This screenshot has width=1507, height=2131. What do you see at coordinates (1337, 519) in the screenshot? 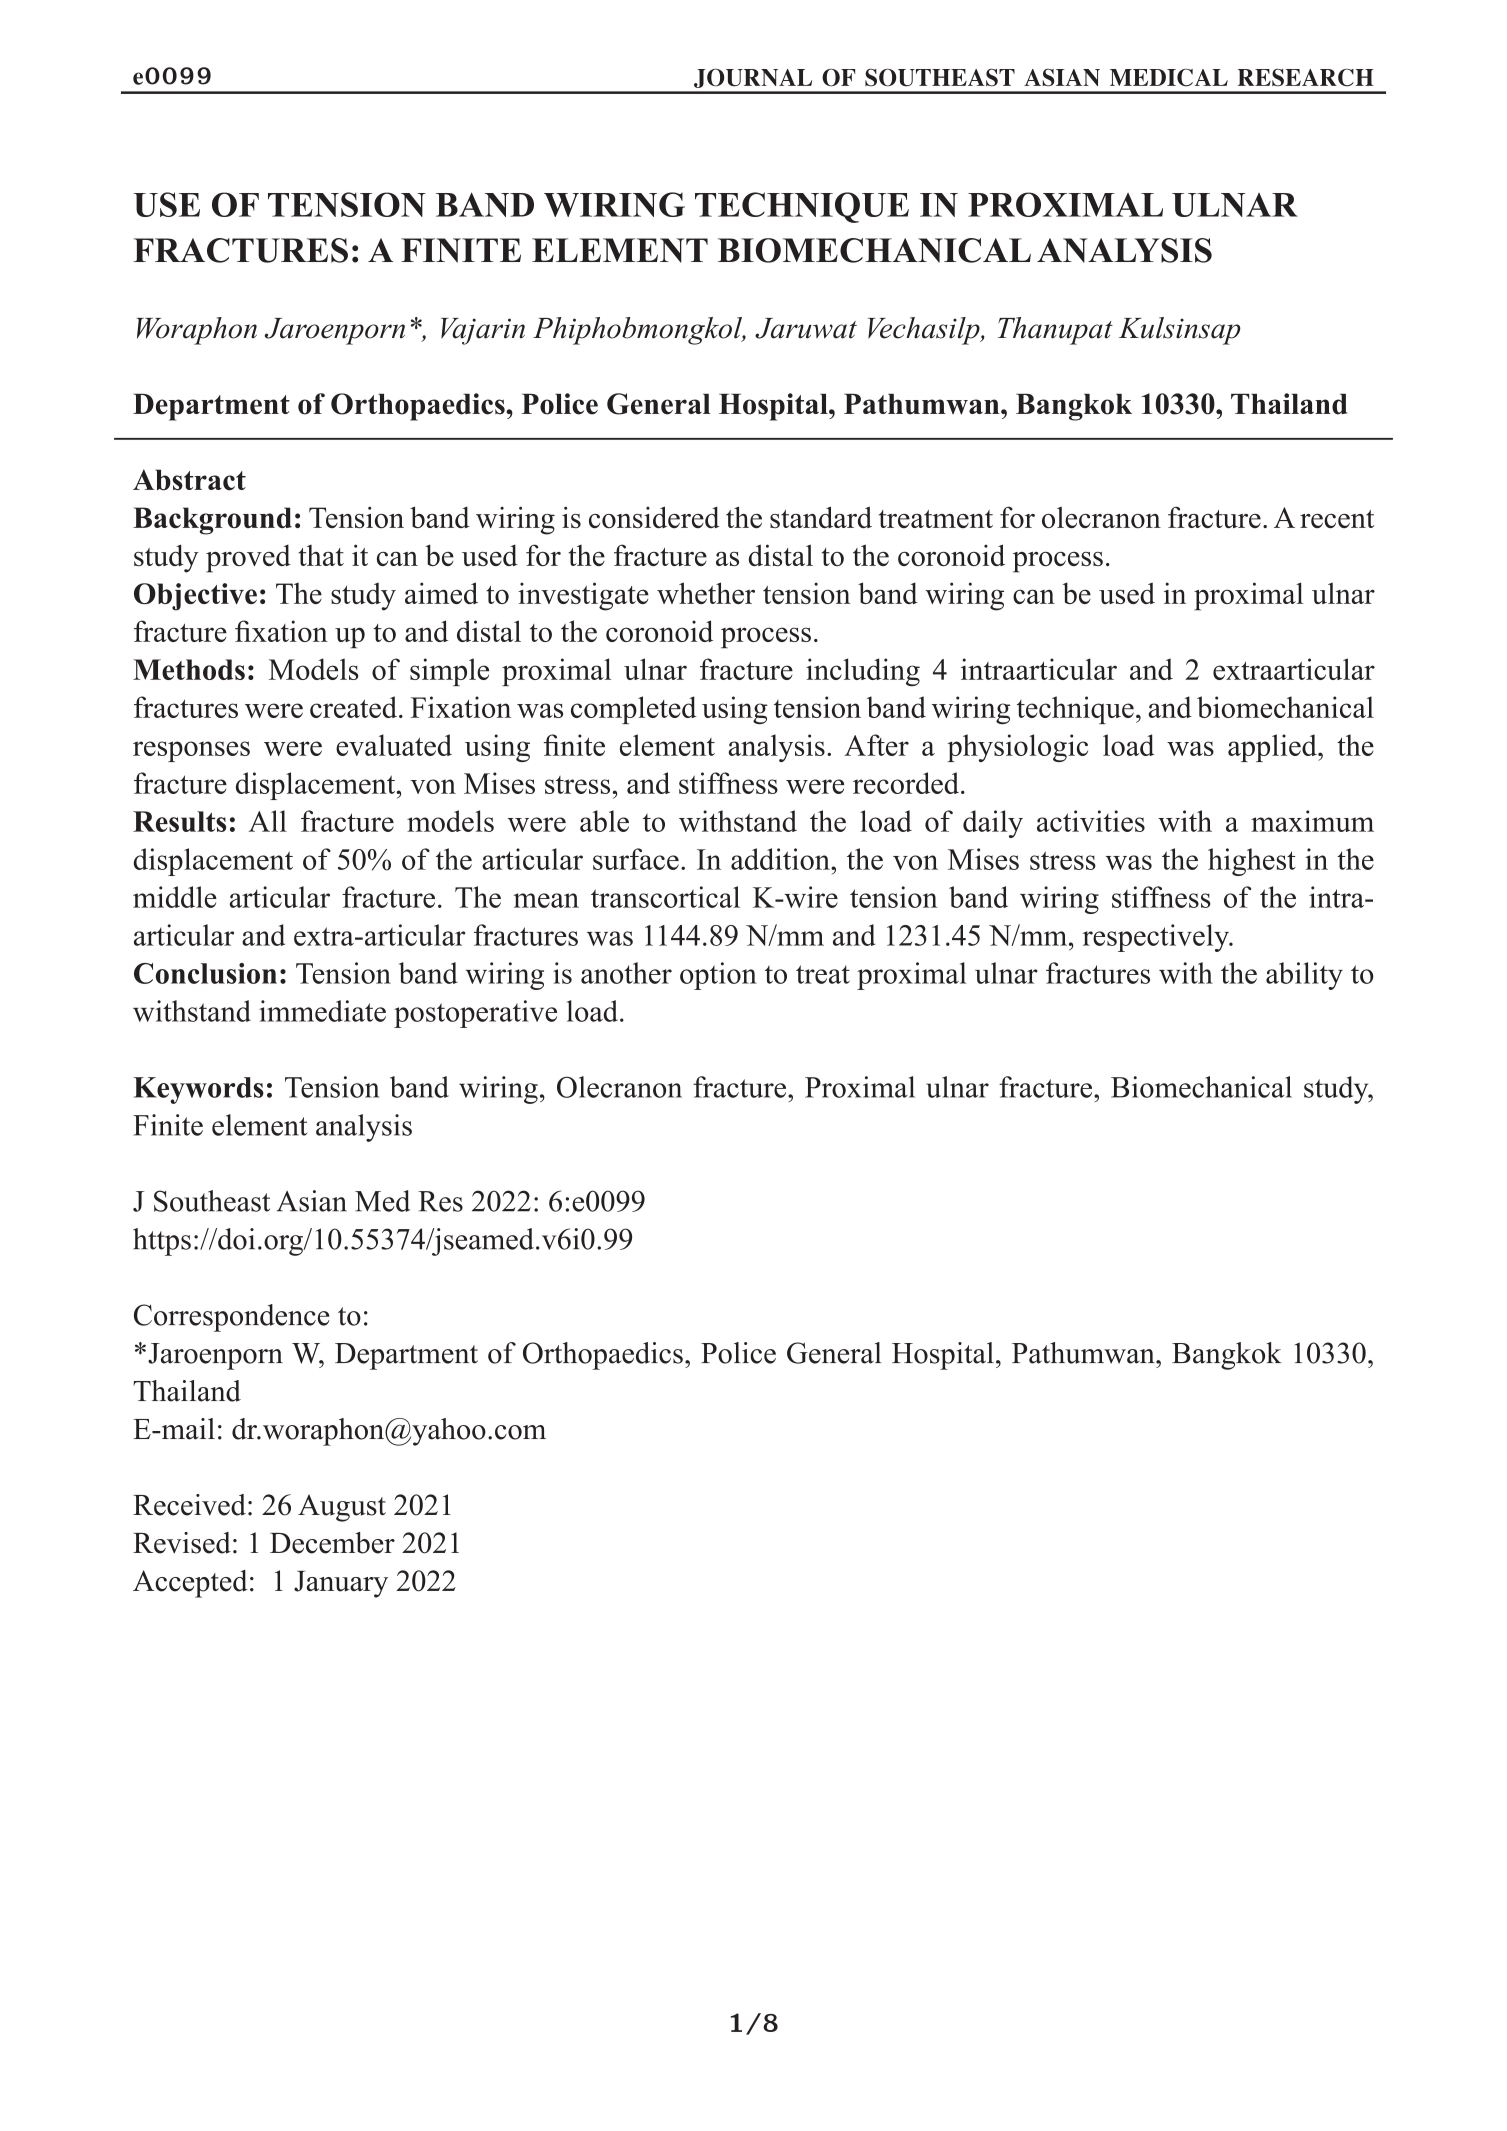
I see `recent` at bounding box center [1337, 519].
